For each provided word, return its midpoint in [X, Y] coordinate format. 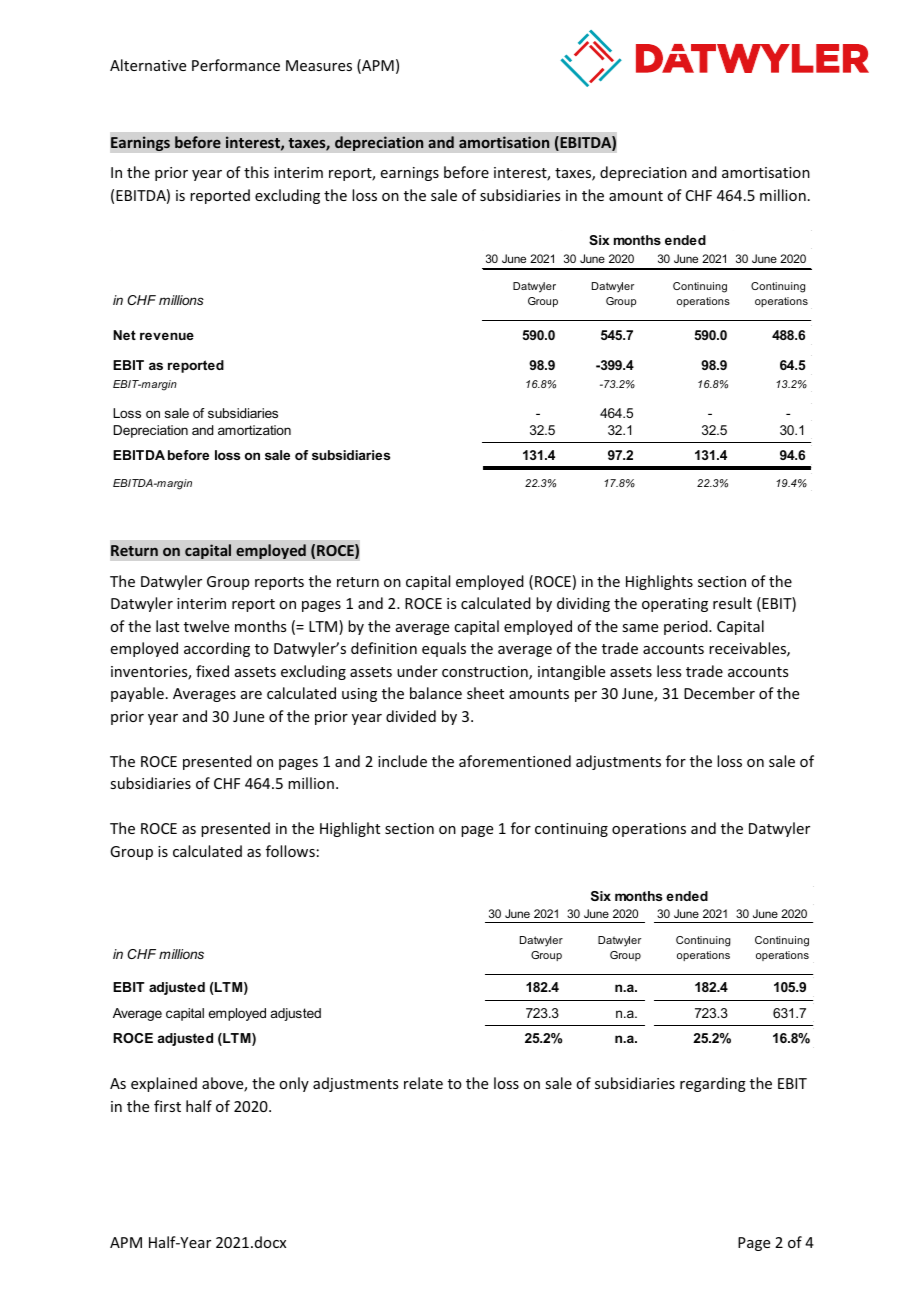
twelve [206, 626]
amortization [254, 430]
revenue [167, 336]
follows [290, 851]
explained [164, 1084]
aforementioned [515, 761]
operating [675, 605]
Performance [236, 65]
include [402, 761]
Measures [319, 65]
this [256, 172]
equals [444, 649]
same [640, 628]
